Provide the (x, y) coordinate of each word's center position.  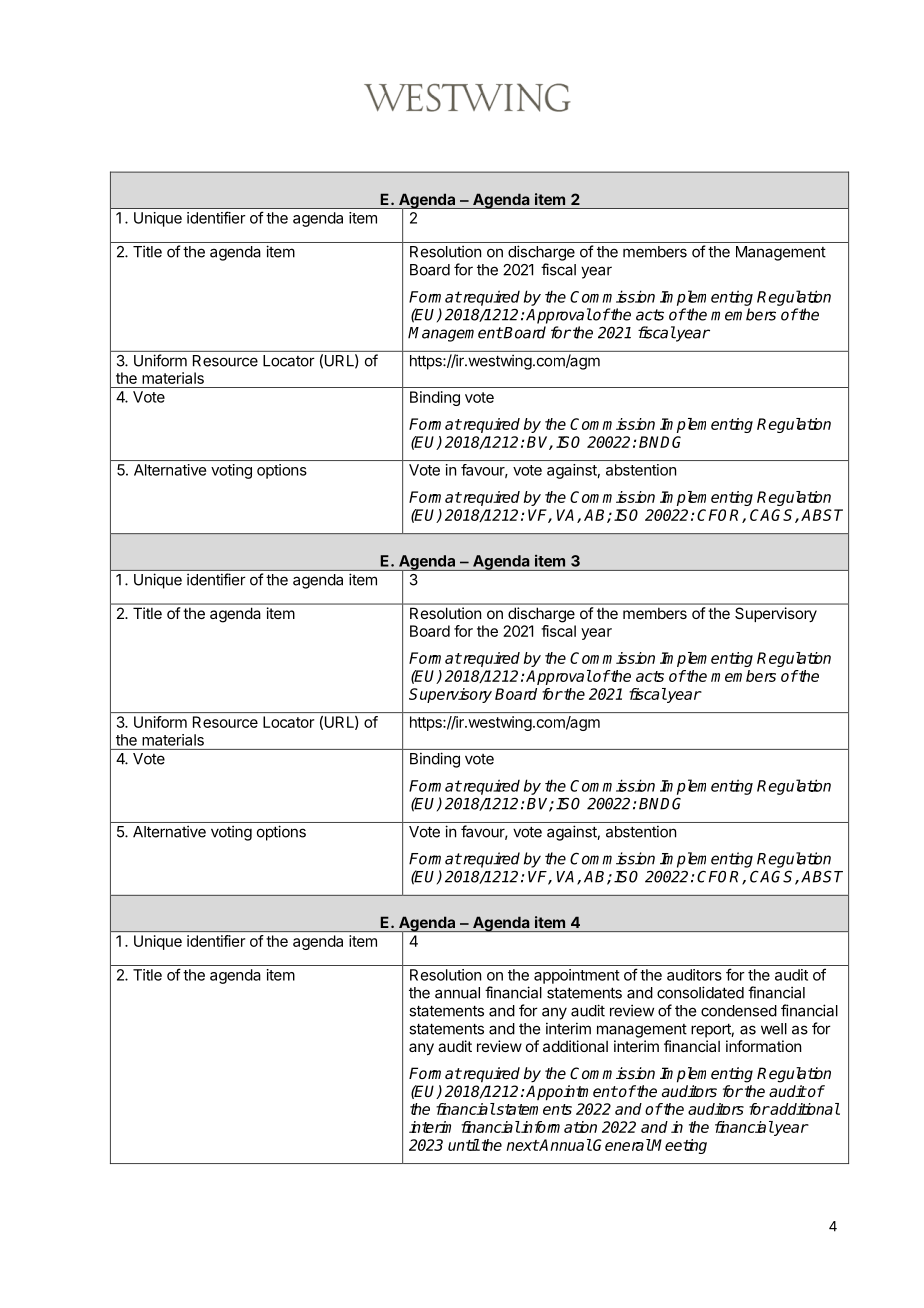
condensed (739, 1011)
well (774, 1029)
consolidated (700, 992)
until (464, 1145)
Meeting (678, 1146)
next (522, 1145)
